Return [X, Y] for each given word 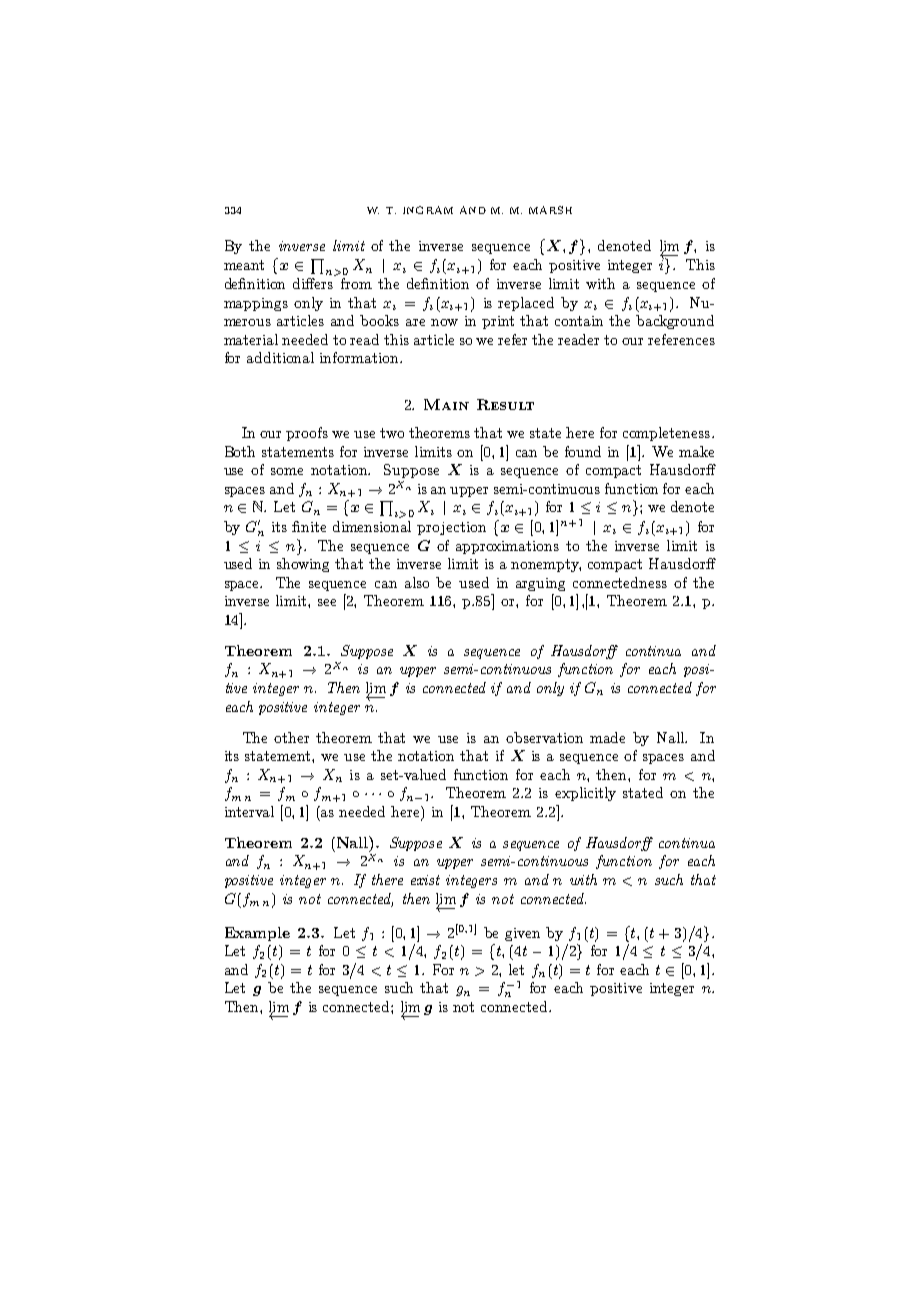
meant [244, 265]
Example [257, 934]
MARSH [550, 210]
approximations [507, 547]
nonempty [546, 565]
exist [425, 880]
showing [303, 565]
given [522, 934]
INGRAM [428, 210]
